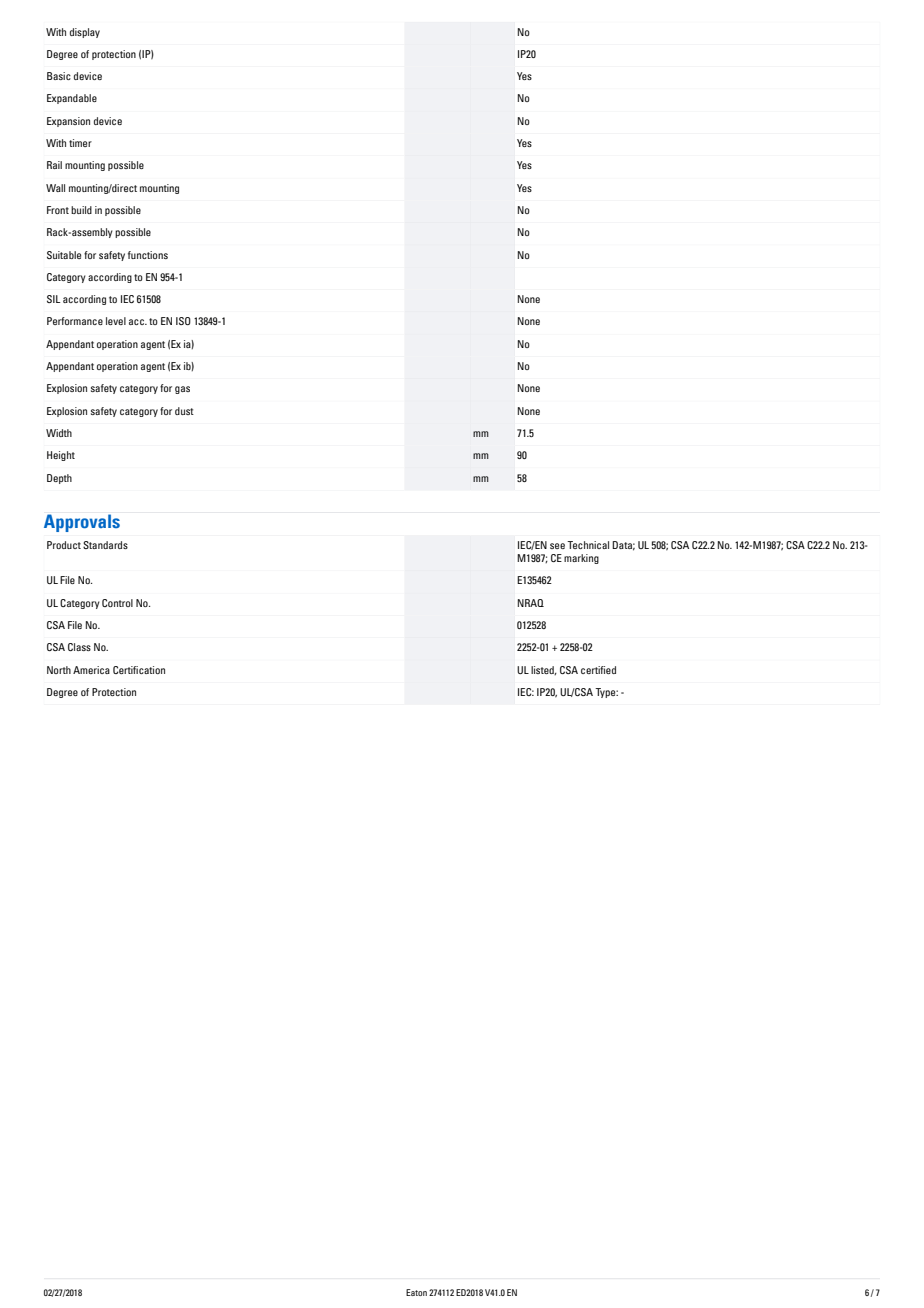  What do you see at coordinates (105, 545) in the document?
I see `Standards` at bounding box center [105, 545].
